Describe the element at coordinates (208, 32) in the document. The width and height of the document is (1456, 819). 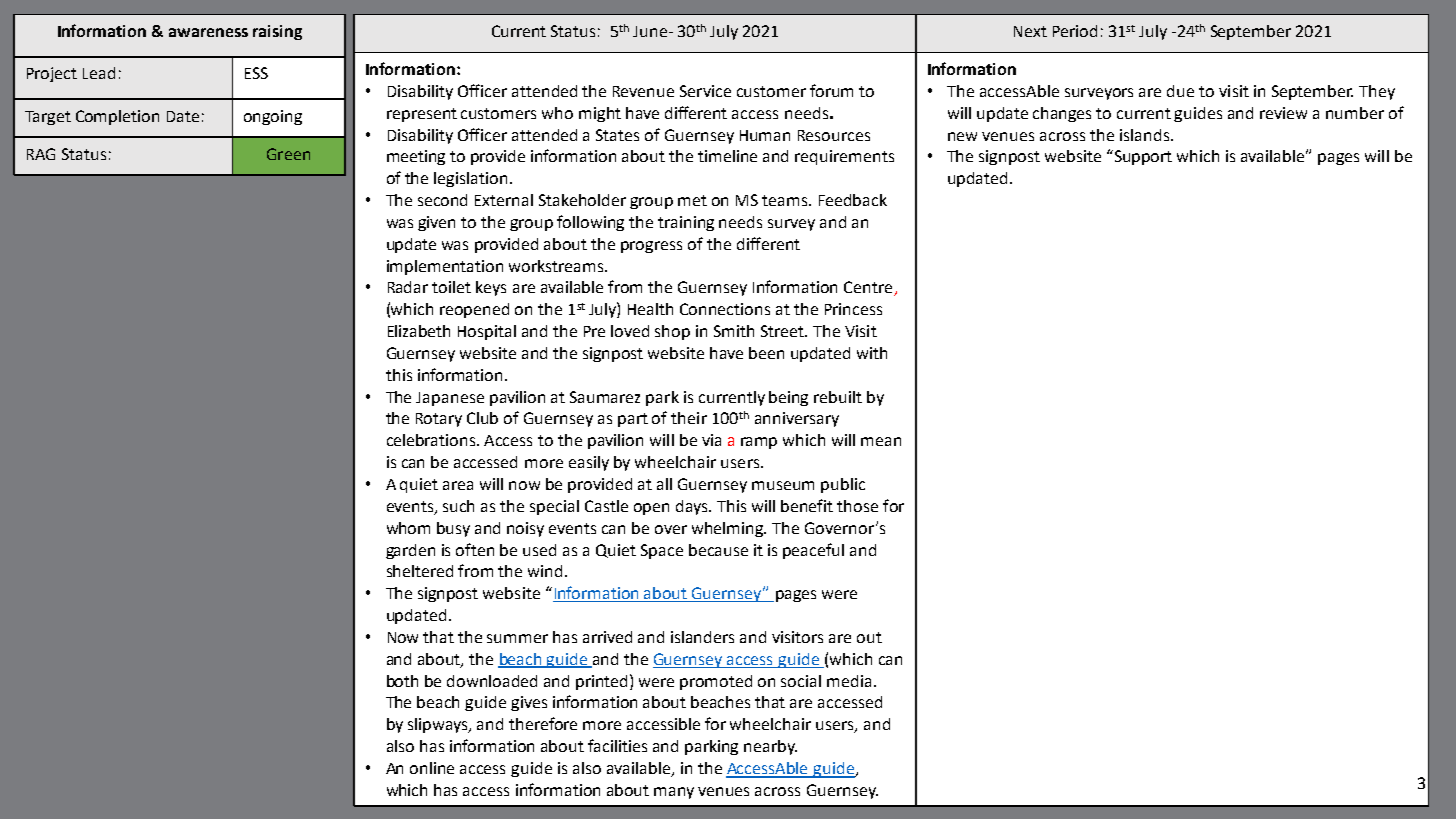
I see `awareness` at that location.
